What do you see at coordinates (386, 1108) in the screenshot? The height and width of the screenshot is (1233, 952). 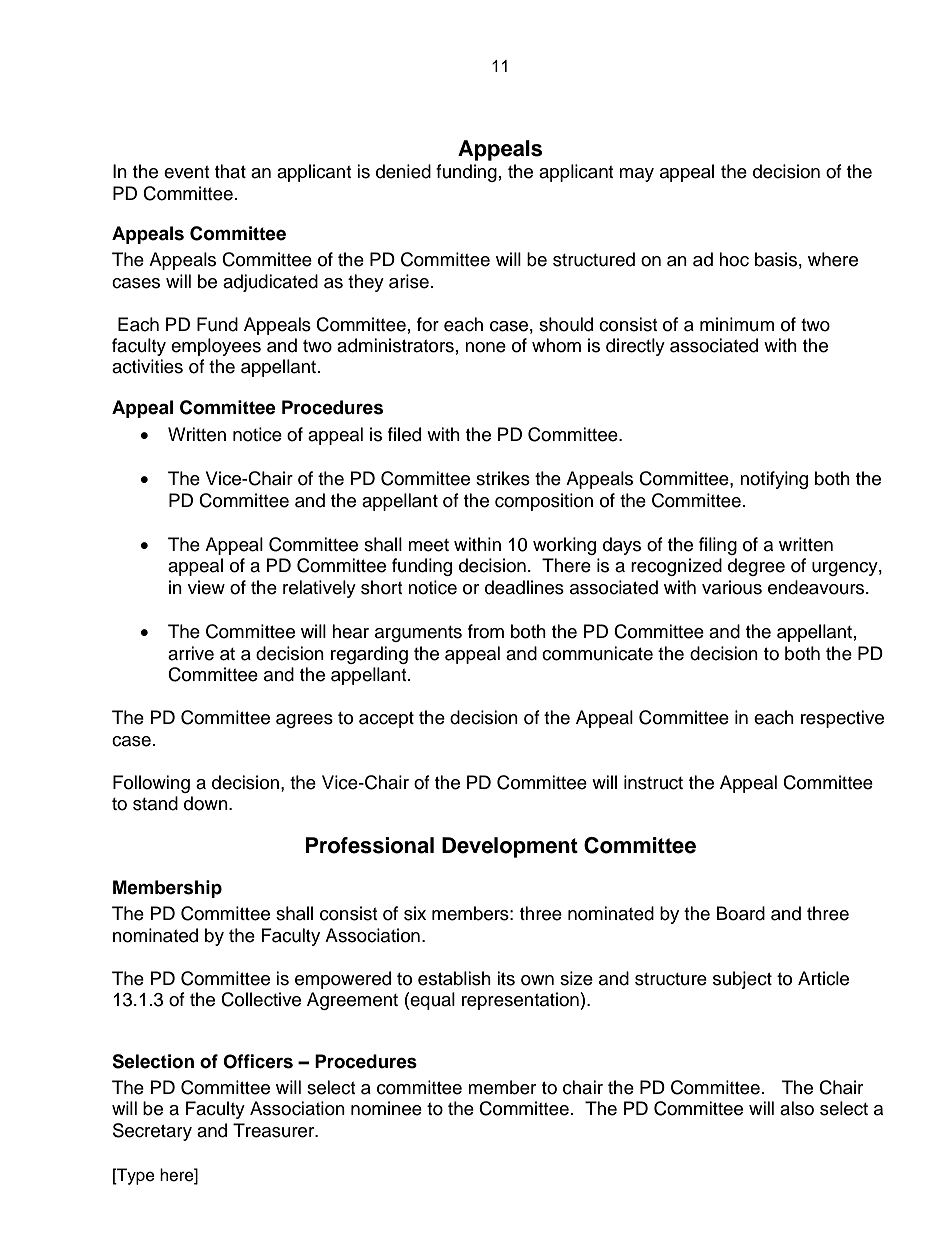 I see `nominee` at bounding box center [386, 1108].
